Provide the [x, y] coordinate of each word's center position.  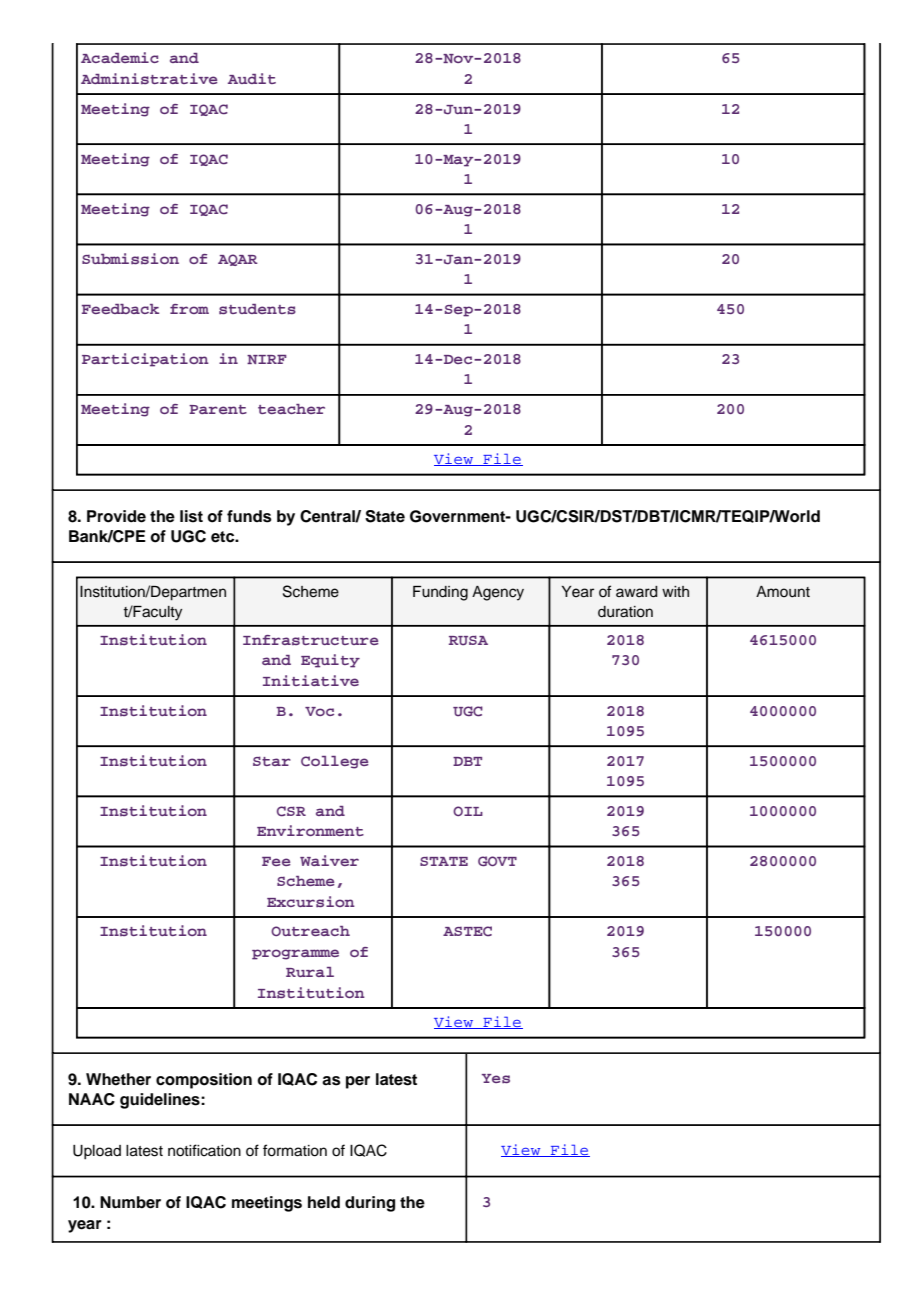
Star [272, 761]
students [257, 309]
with [675, 591]
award [637, 592]
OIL [468, 811]
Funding [440, 593]
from [189, 309]
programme [295, 954]
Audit [252, 78]
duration [625, 612]
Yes [496, 1078]
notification [204, 1150]
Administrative [149, 78]
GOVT [497, 861]
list [191, 516]
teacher [291, 409]
